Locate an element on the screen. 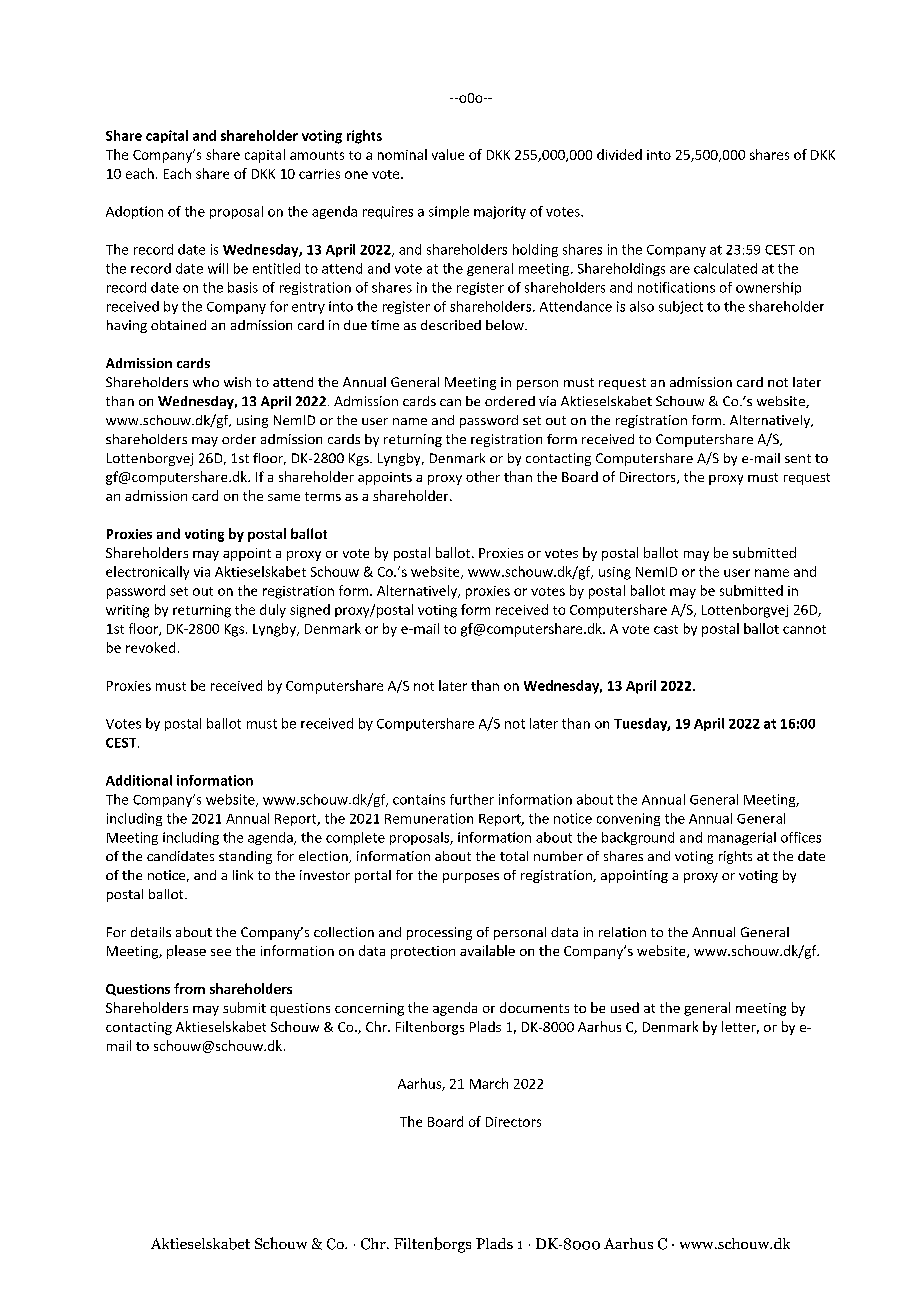  value is located at coordinates (448, 154).
